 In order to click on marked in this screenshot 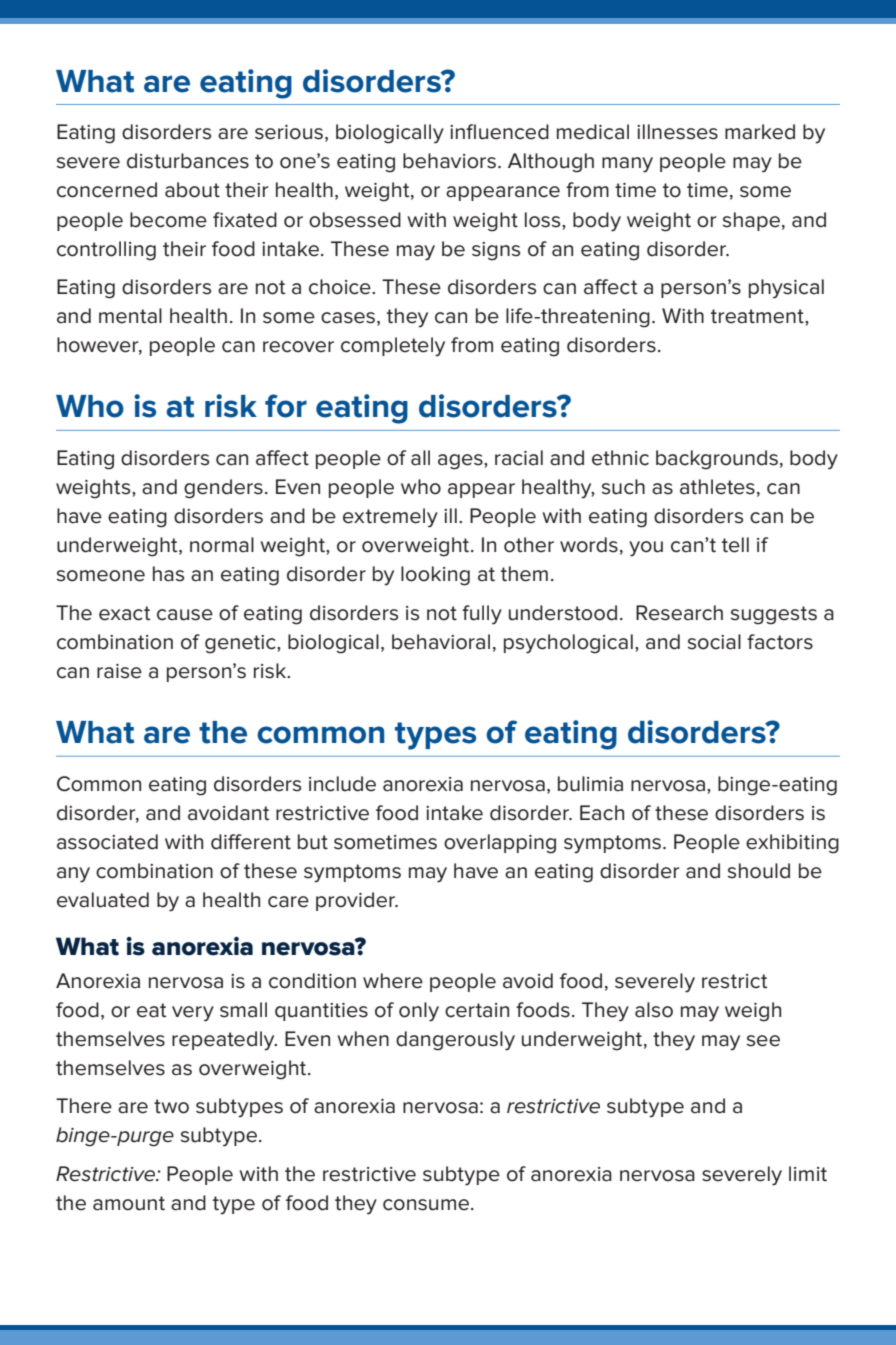, I will do `click(760, 132)`.
